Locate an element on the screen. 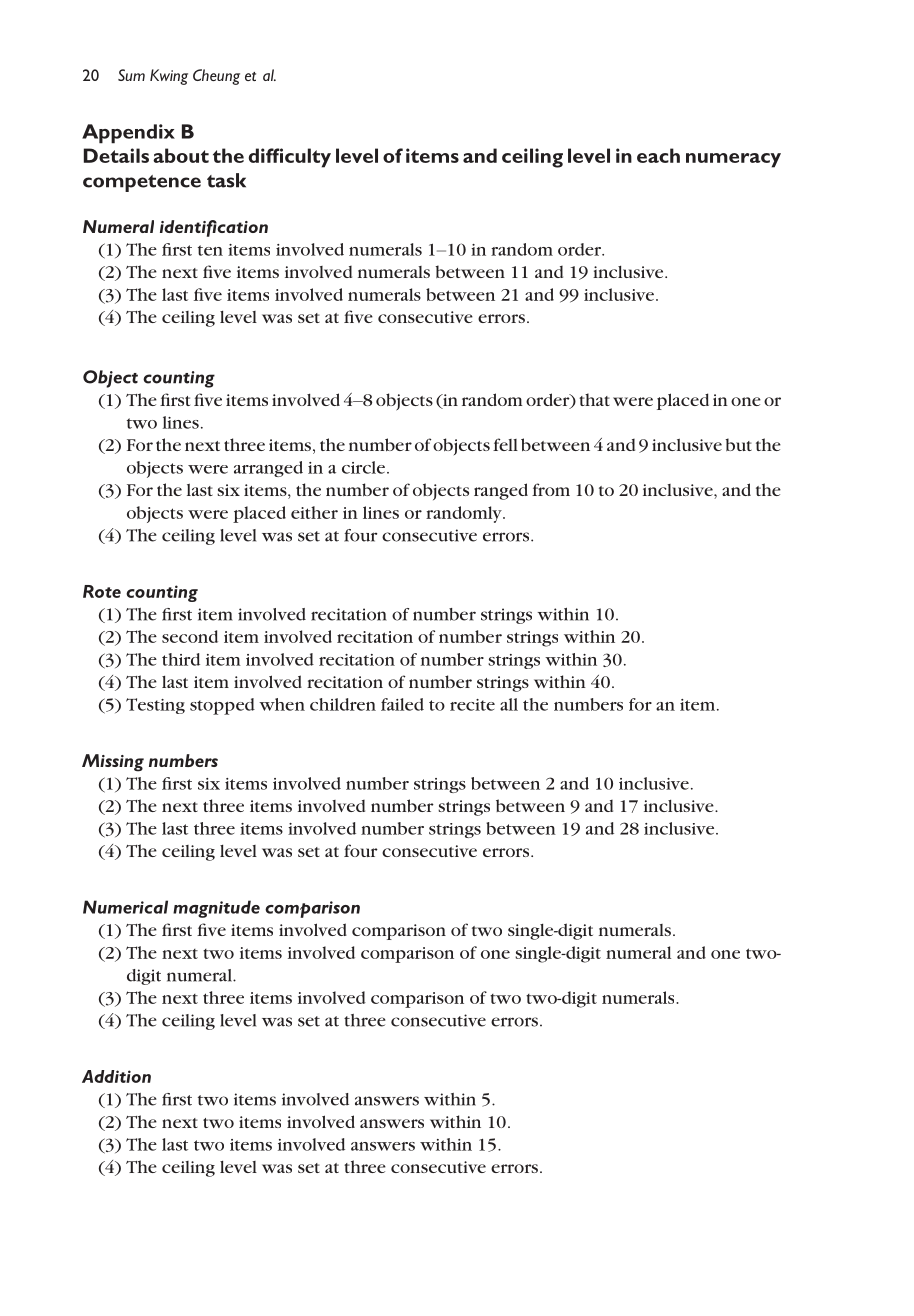  difficulty is located at coordinates (290, 158).
